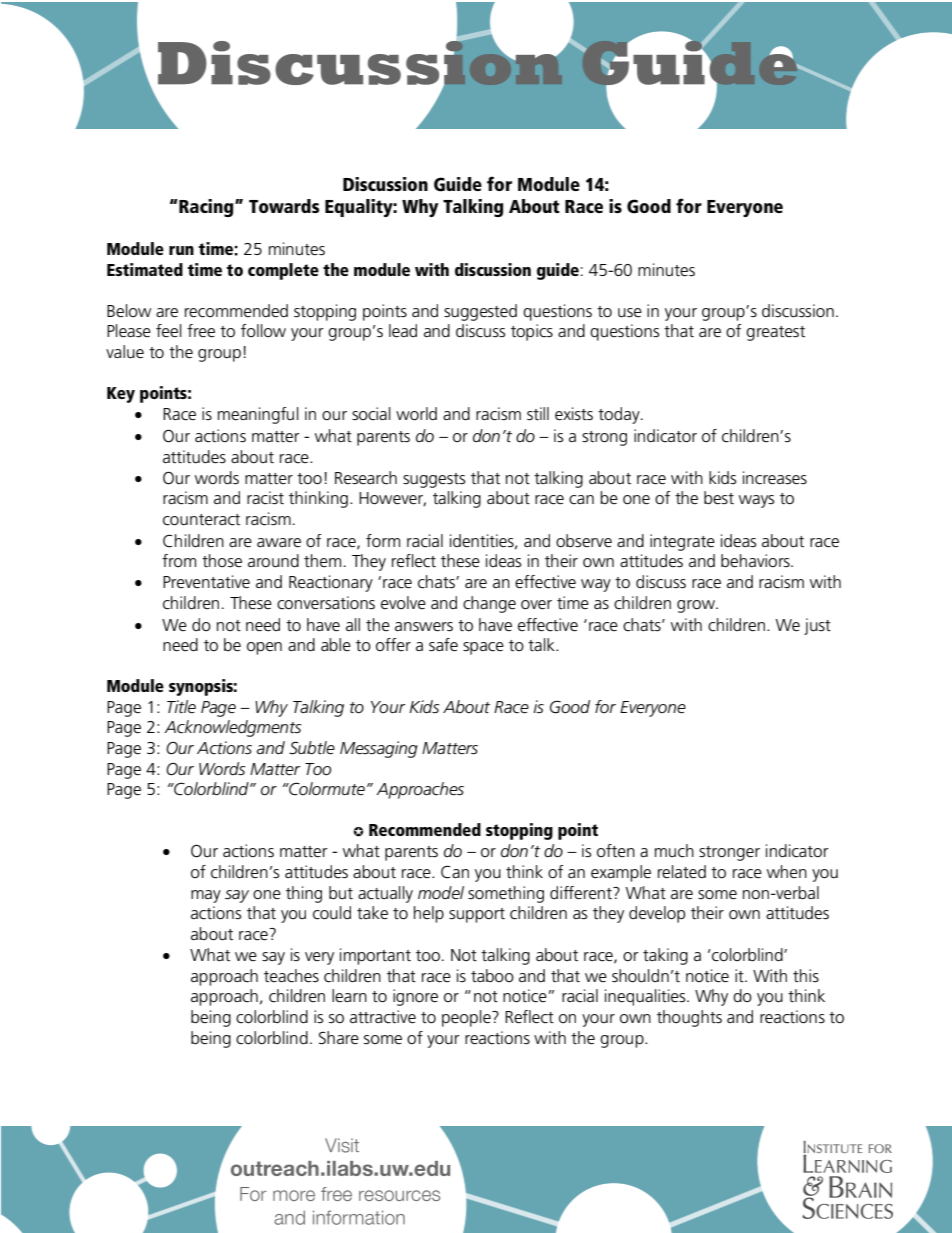 The image size is (952, 1233). Describe the element at coordinates (630, 313) in the image. I see `use` at that location.
